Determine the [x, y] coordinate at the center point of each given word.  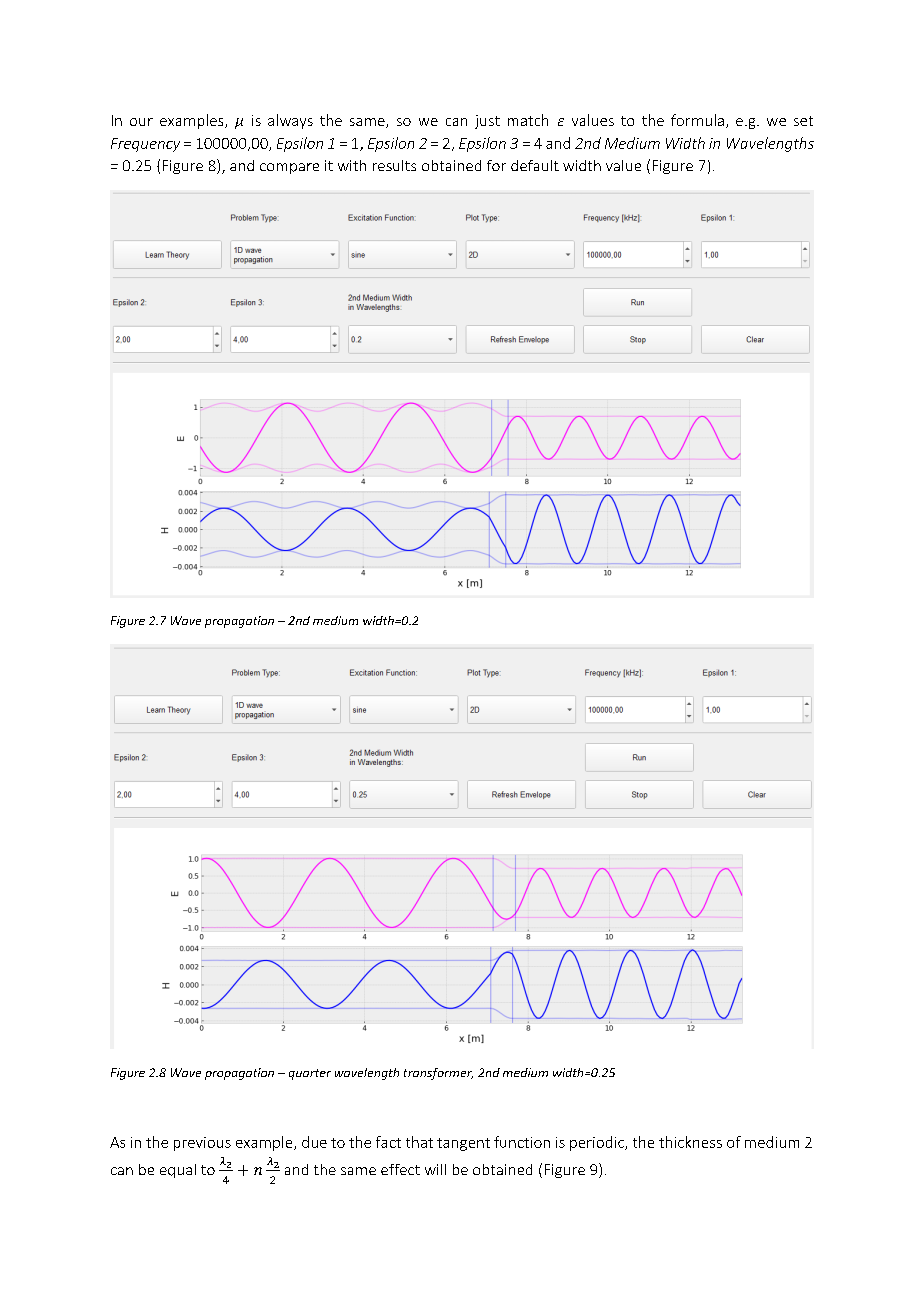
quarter [310, 1074]
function [522, 1142]
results [394, 165]
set [803, 121]
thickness [690, 1142]
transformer [438, 1074]
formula [697, 120]
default [535, 165]
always [290, 121]
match [528, 120]
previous [202, 1144]
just [487, 122]
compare [289, 168]
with [352, 165]
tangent [463, 1144]
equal [178, 1171]
